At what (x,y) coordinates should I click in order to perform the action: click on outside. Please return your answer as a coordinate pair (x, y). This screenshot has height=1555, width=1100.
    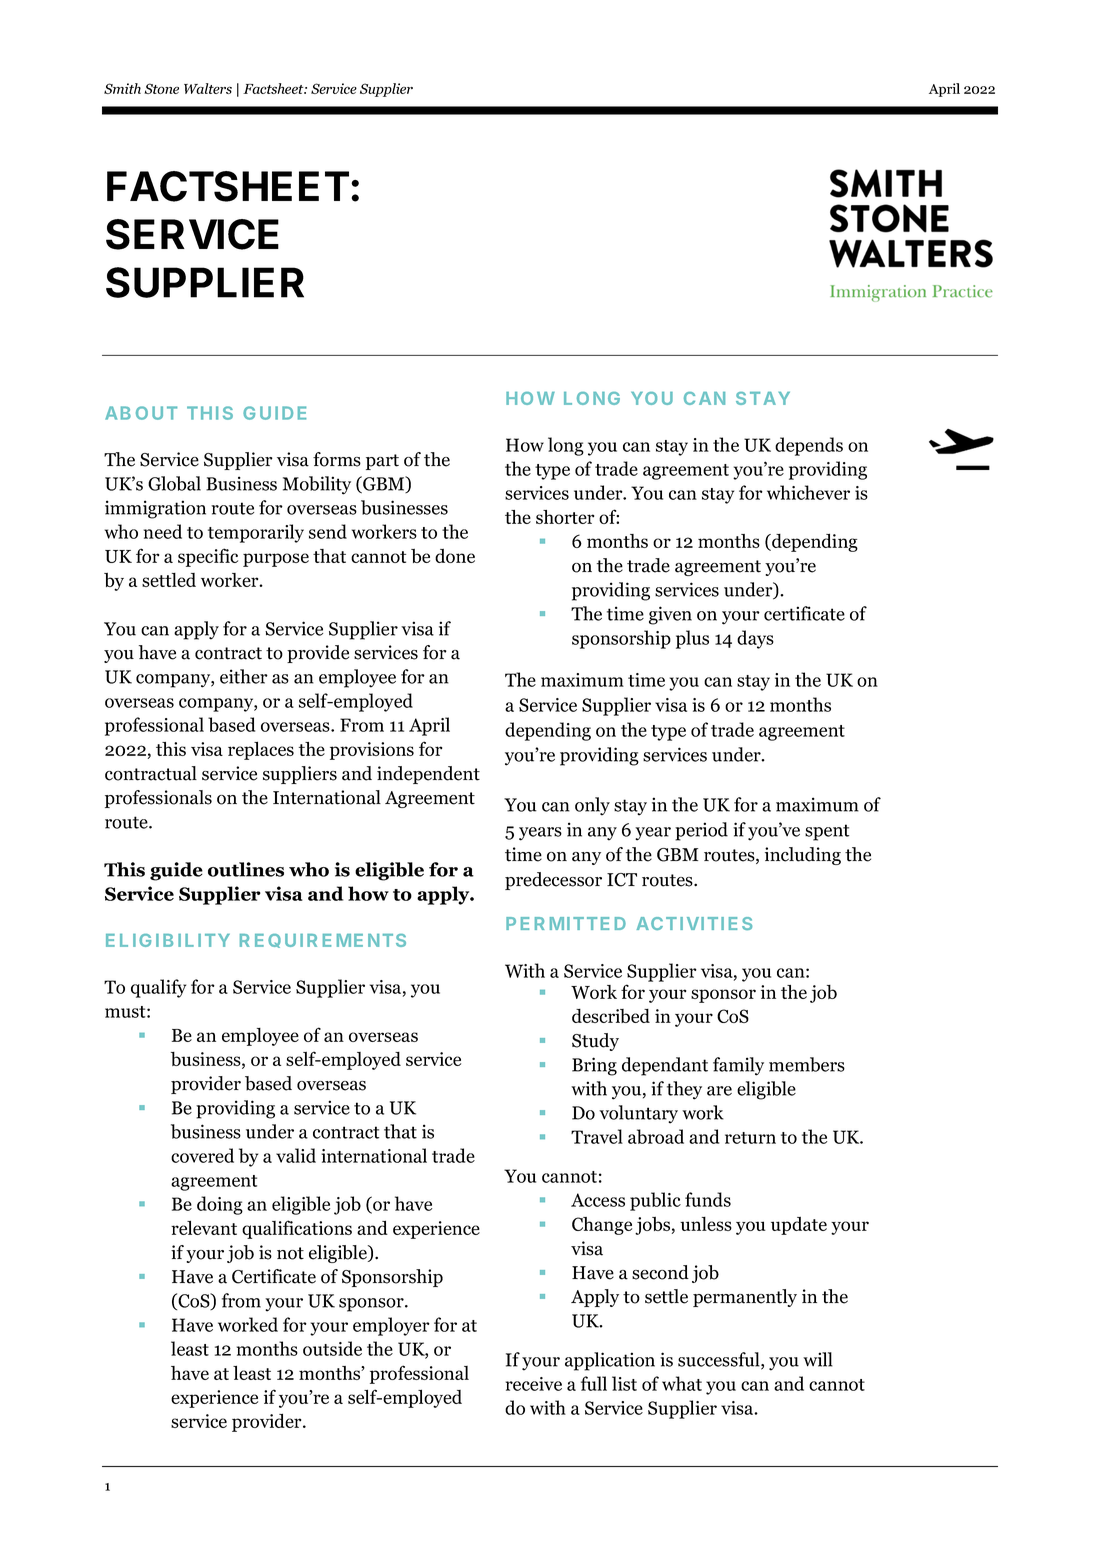
    Looking at the image, I should click on (332, 1348).
